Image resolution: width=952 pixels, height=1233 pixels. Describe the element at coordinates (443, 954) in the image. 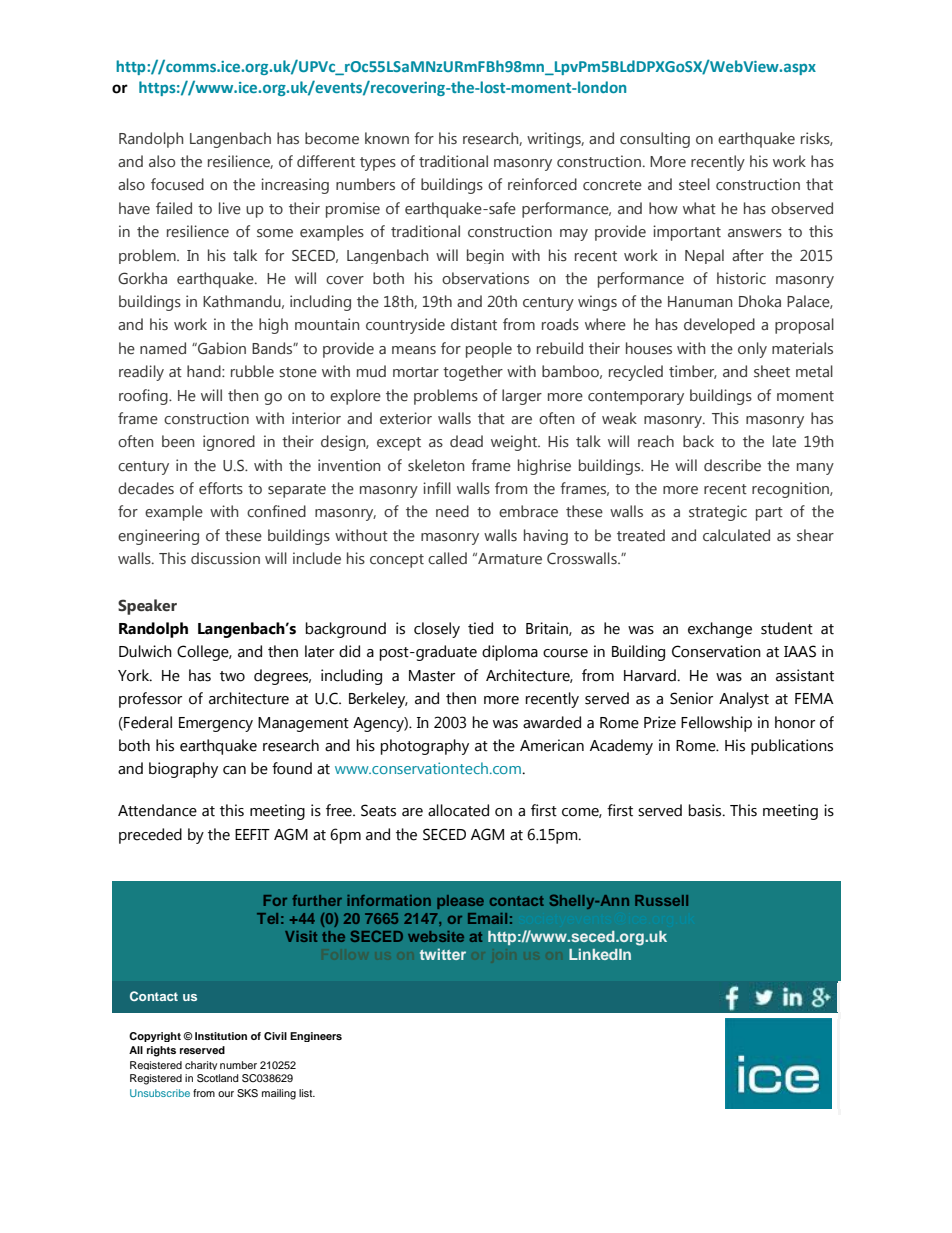

I see `twitter` at that location.
